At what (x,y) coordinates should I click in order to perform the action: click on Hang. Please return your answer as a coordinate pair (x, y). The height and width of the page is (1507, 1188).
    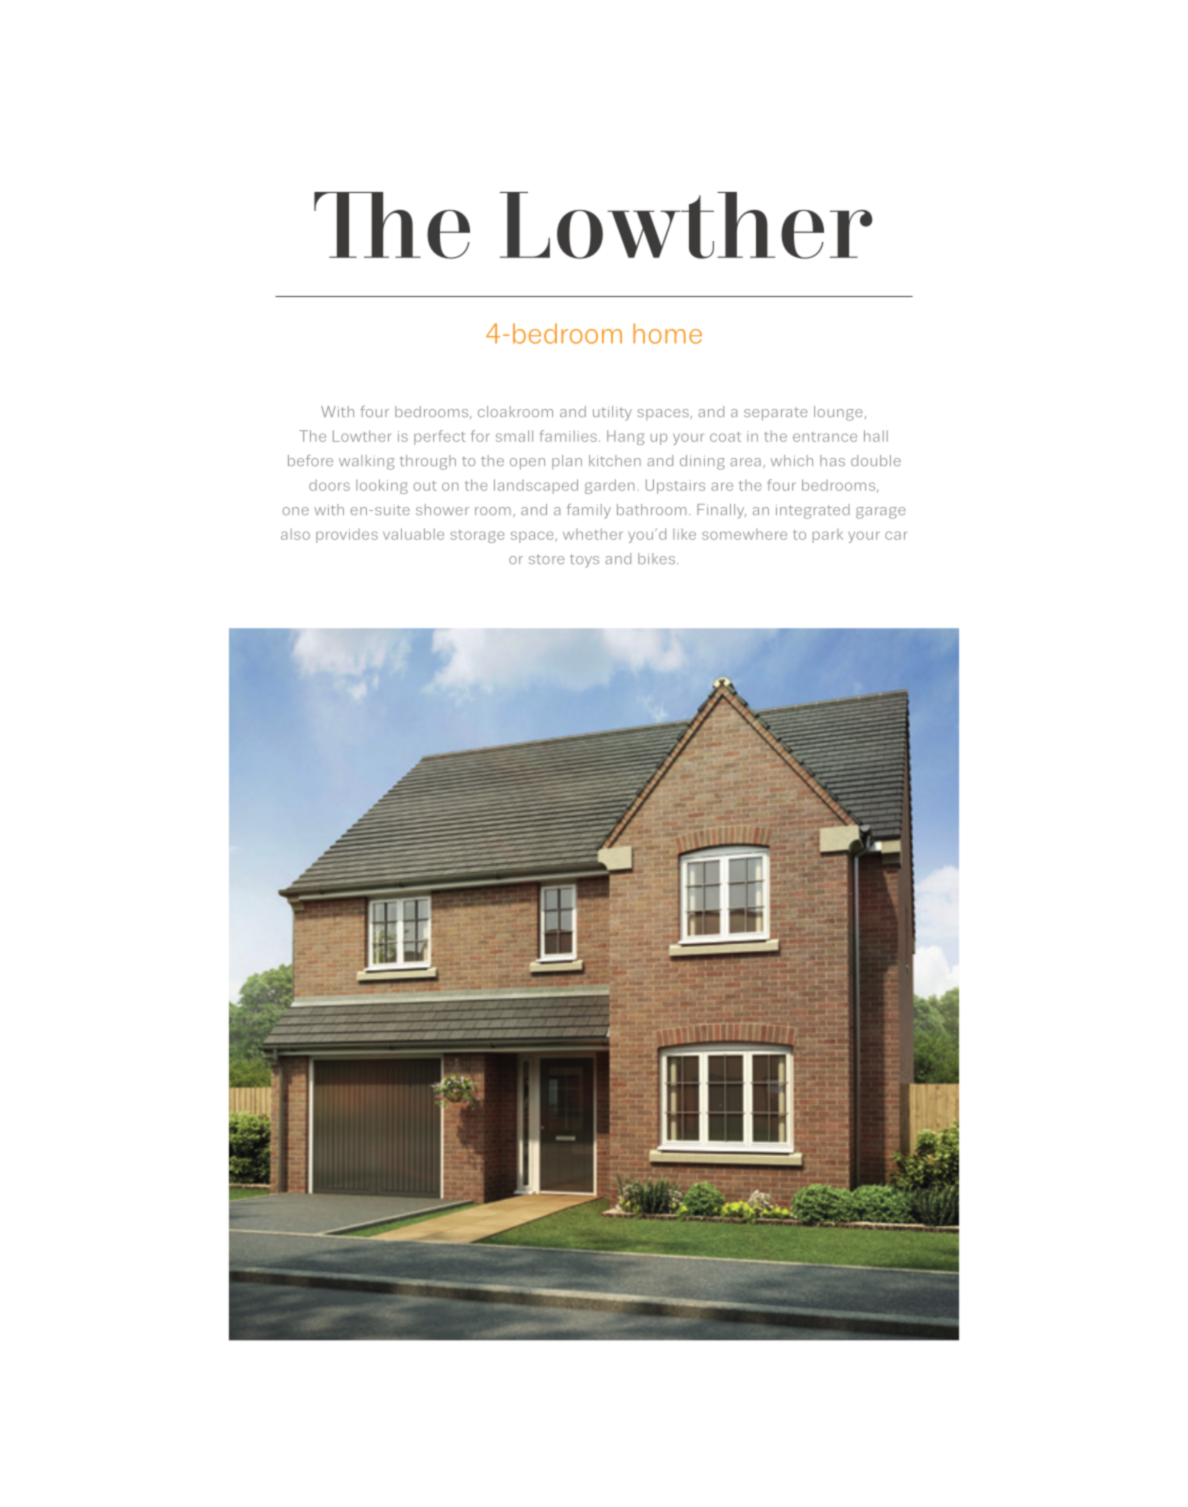
    Looking at the image, I should click on (625, 437).
